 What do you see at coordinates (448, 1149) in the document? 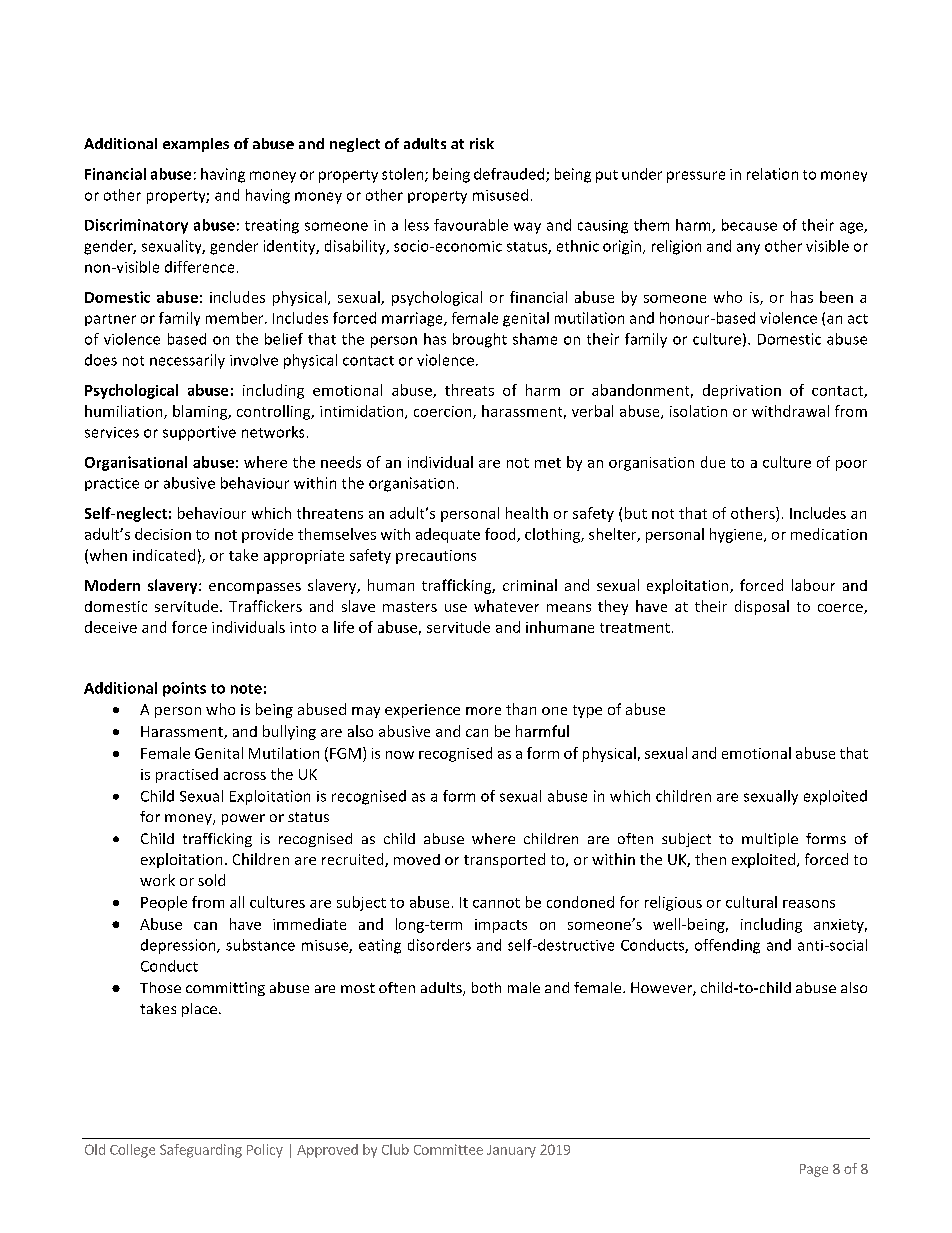
I see `Committee` at bounding box center [448, 1149].
